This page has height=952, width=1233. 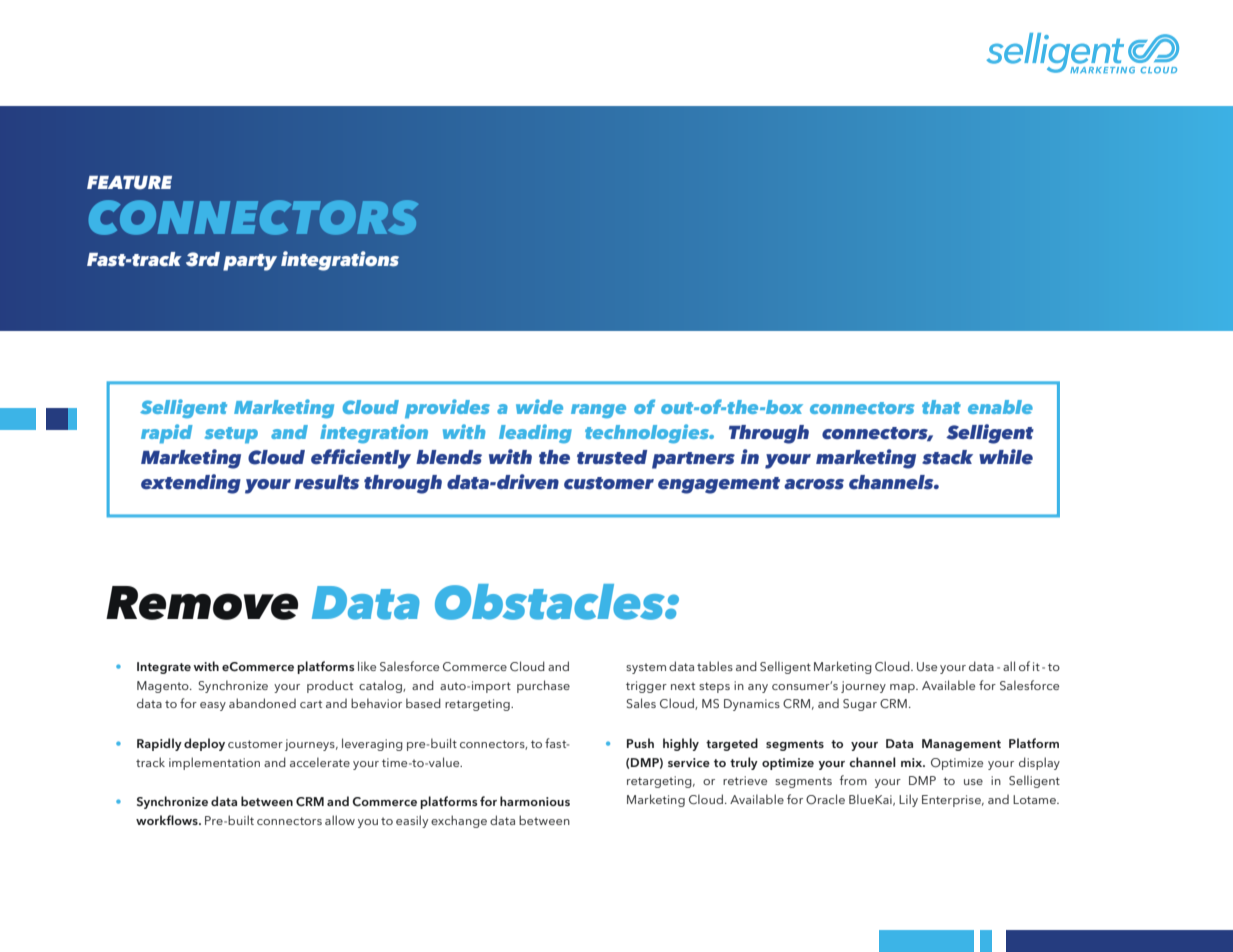 I want to click on that, so click(x=941, y=407).
